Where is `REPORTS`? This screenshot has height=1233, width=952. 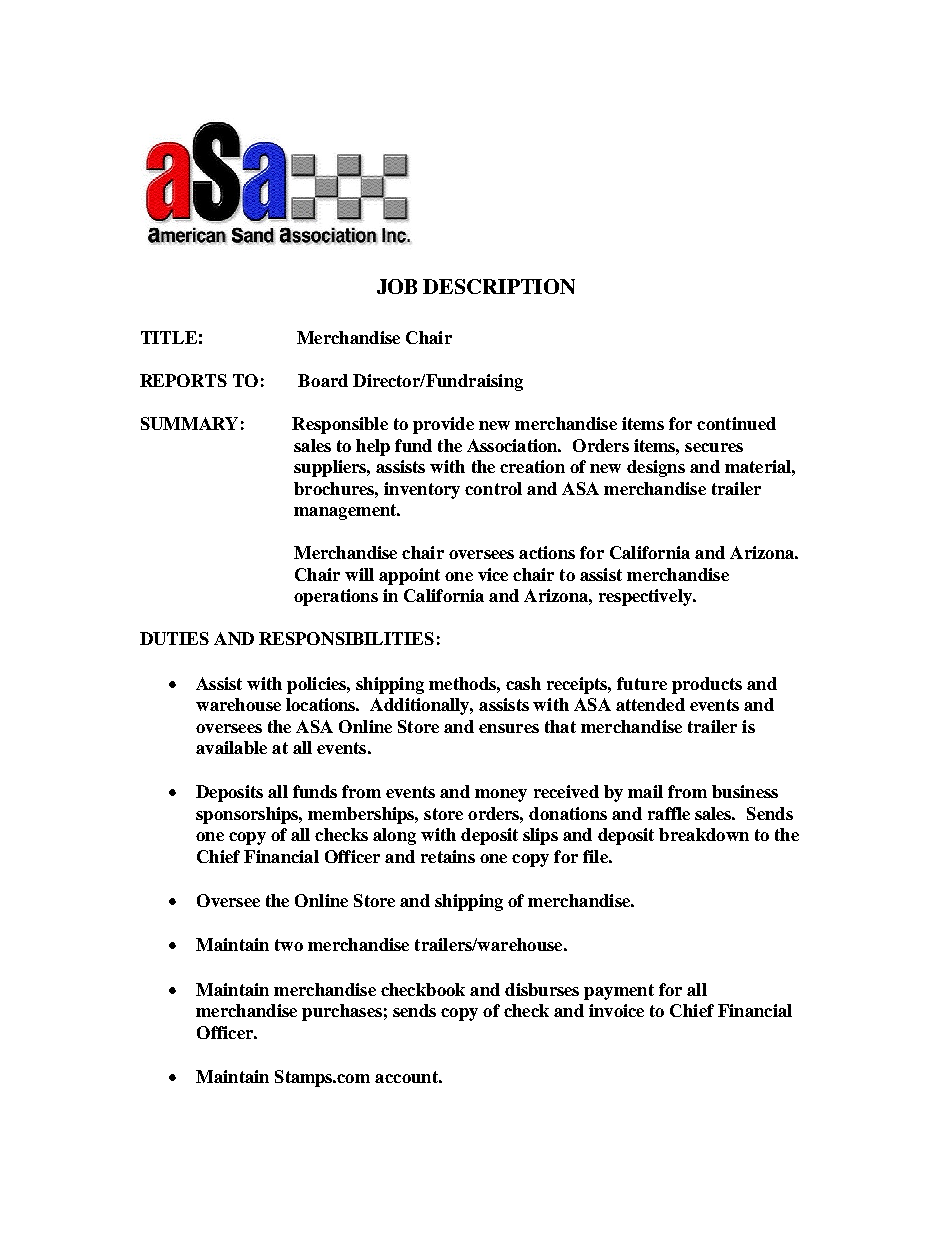
REPORTS is located at coordinates (183, 380).
